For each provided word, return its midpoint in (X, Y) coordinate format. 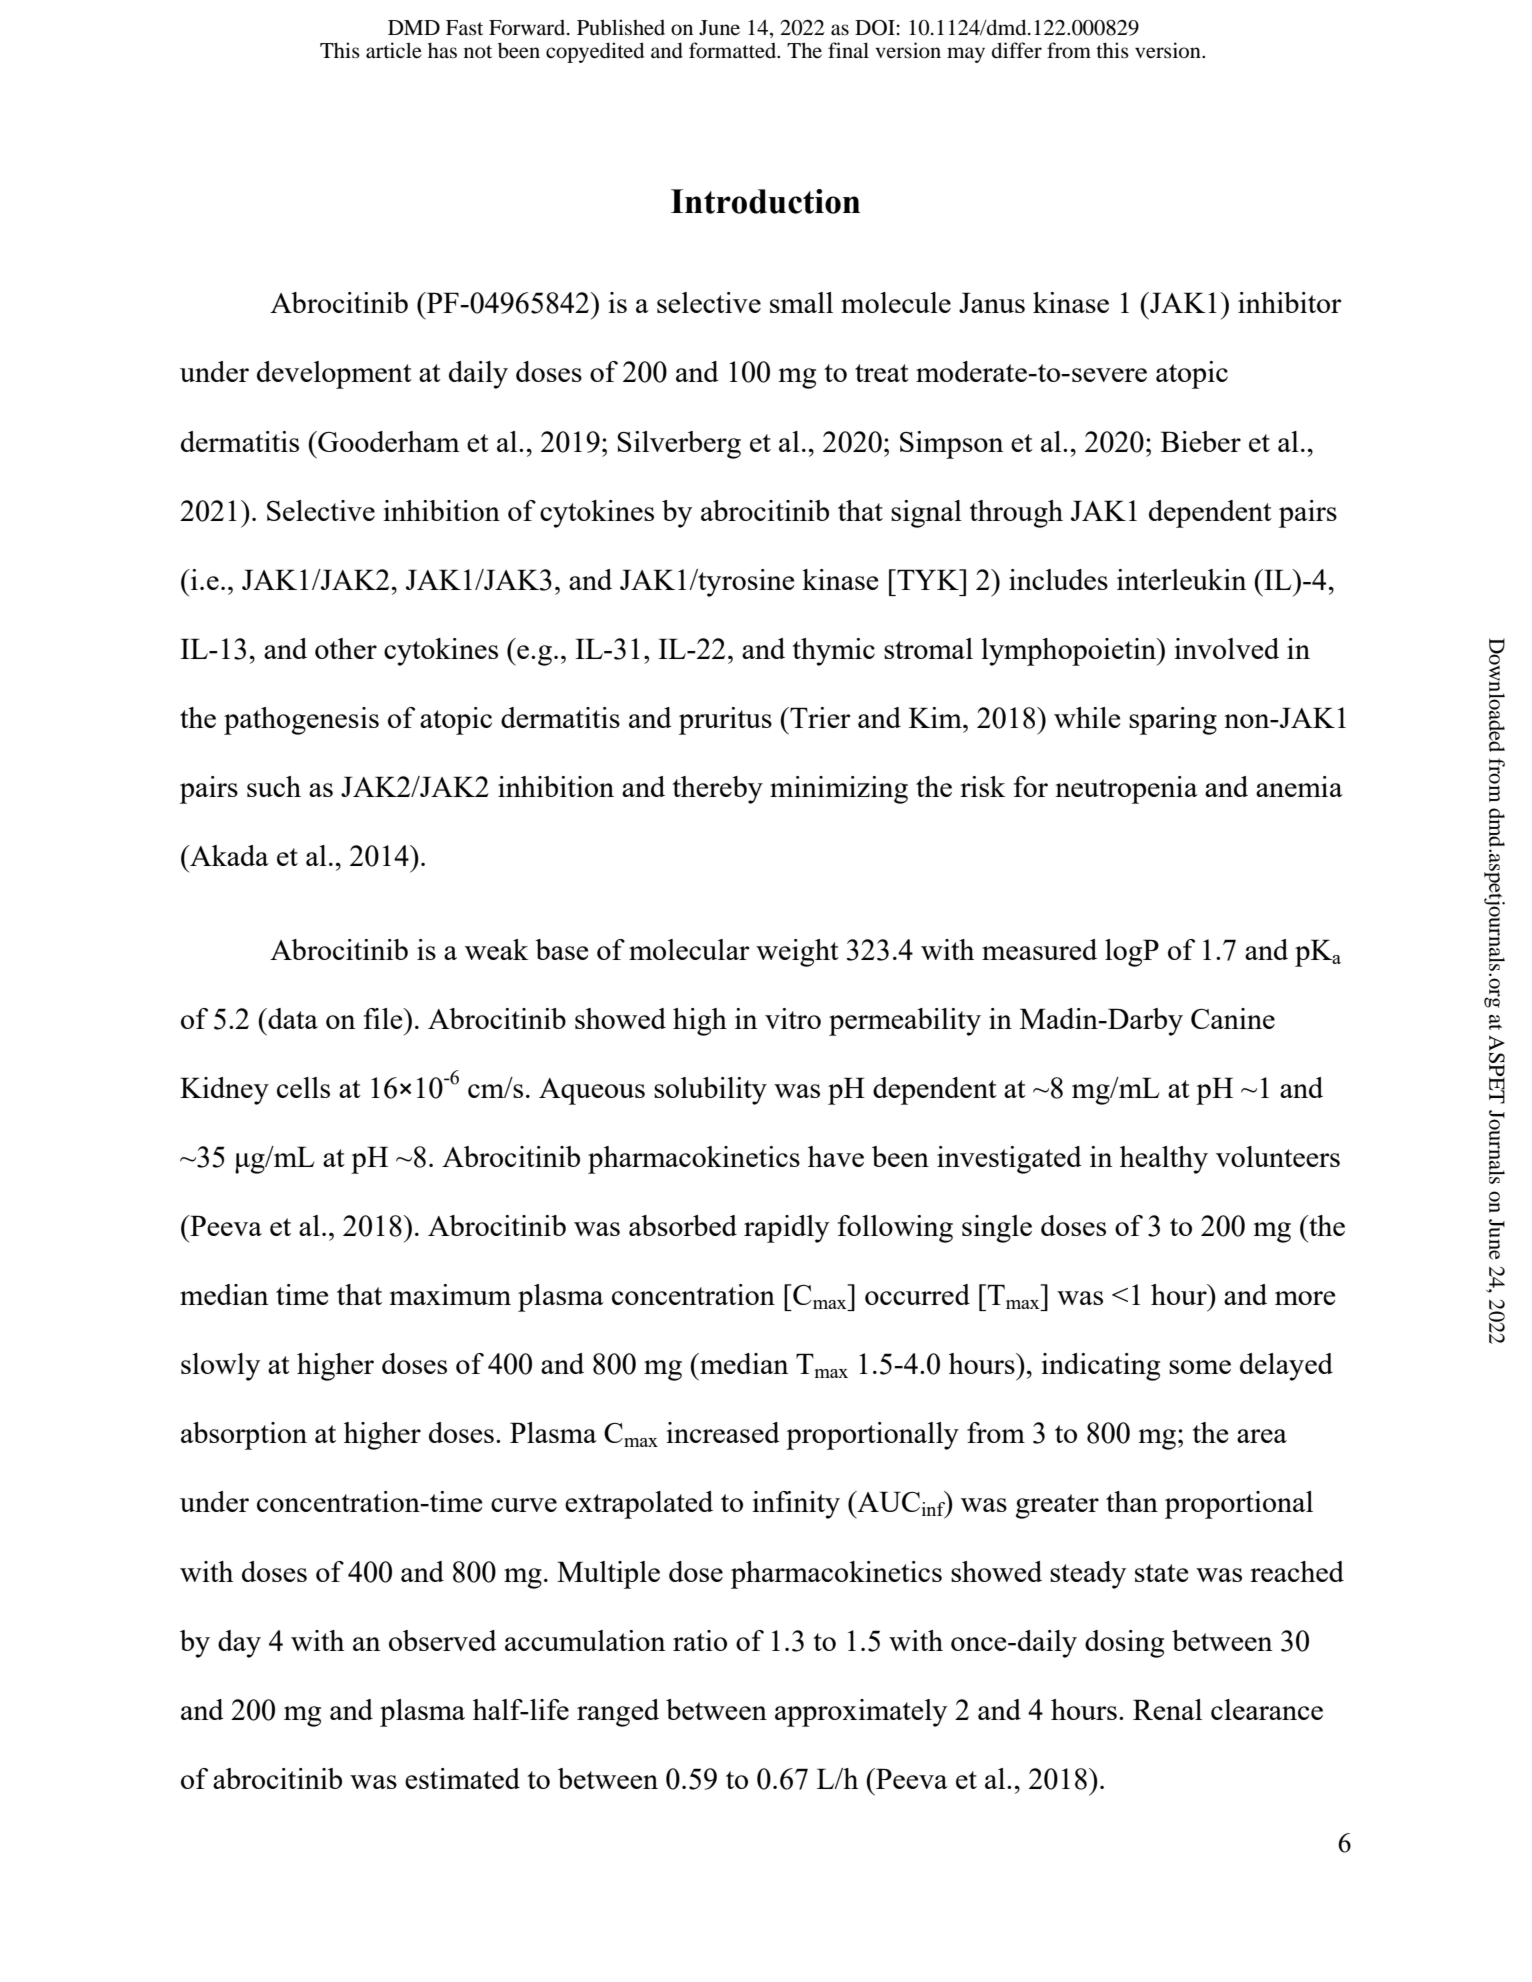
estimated (462, 1778)
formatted (734, 50)
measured (1039, 949)
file (384, 1018)
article (394, 50)
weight (797, 953)
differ (1017, 50)
